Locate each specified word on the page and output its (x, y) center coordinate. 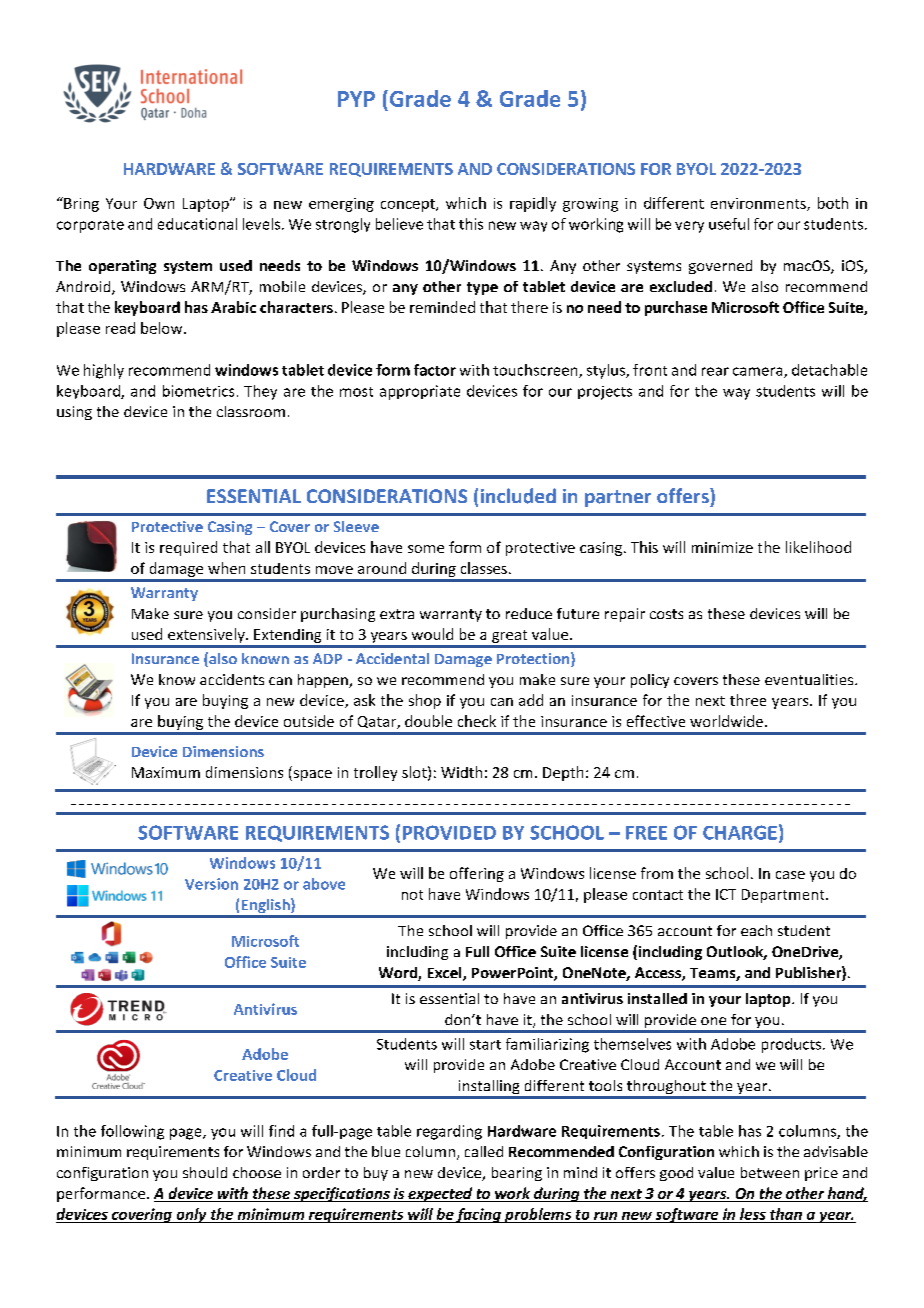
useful (729, 224)
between (770, 1172)
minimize (722, 547)
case (790, 875)
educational (197, 224)
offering (477, 874)
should (205, 1172)
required (188, 548)
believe (399, 224)
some (426, 549)
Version (211, 884)
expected (440, 1194)
